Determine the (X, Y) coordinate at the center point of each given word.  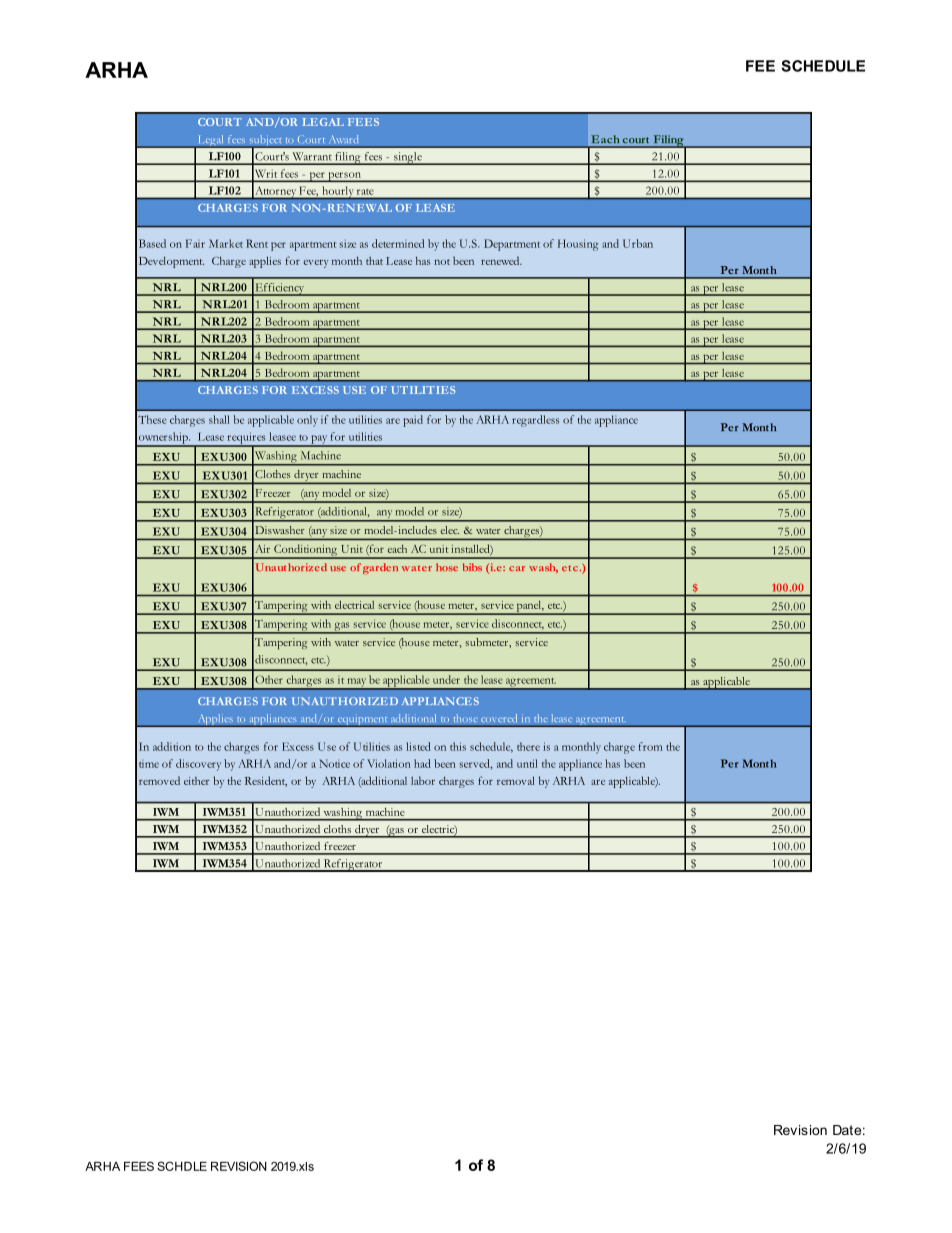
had (422, 763)
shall (219, 419)
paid (413, 421)
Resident (266, 781)
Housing (578, 245)
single (408, 158)
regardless (535, 421)
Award (343, 139)
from (650, 746)
